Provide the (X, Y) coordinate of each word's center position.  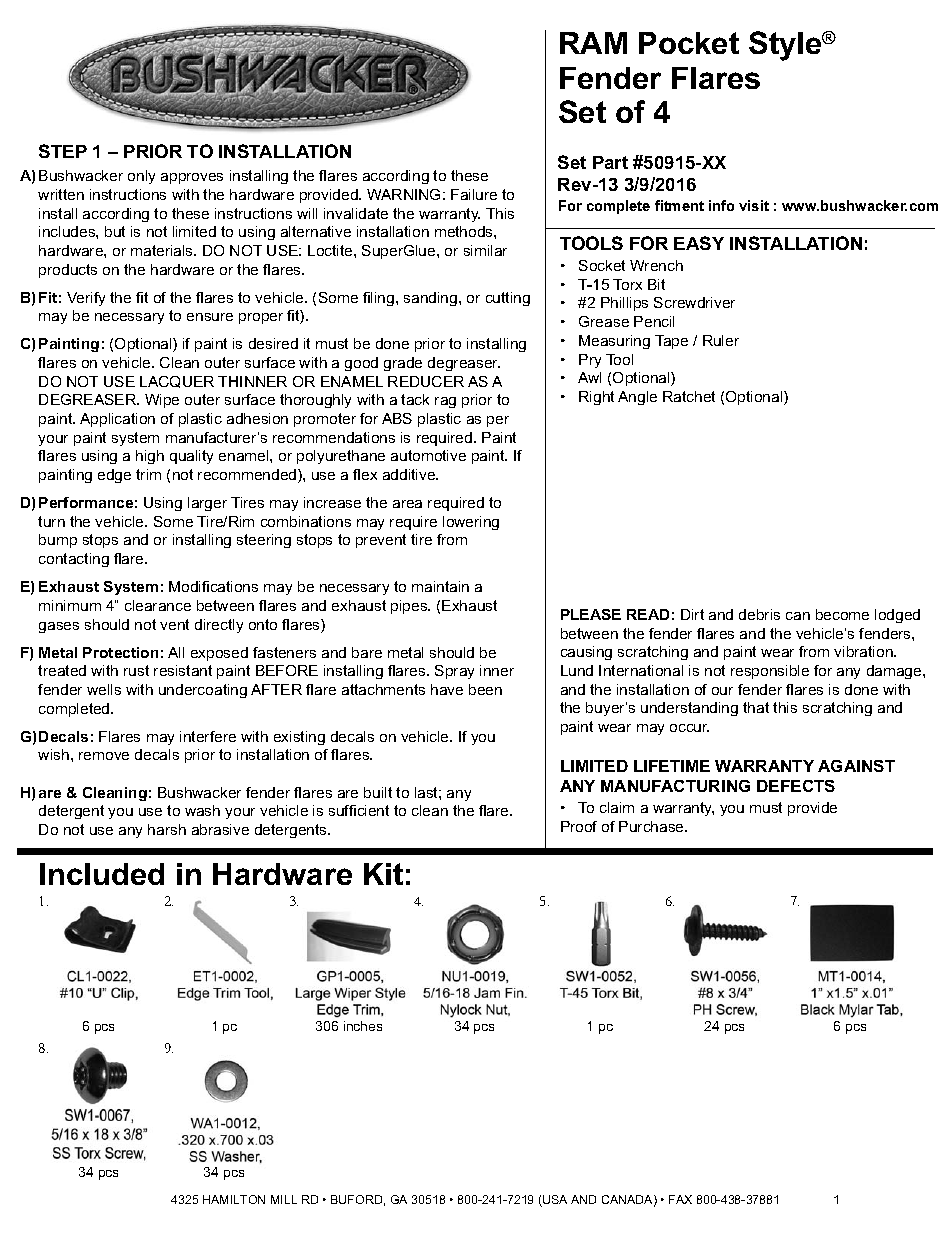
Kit (383, 874)
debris (759, 614)
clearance (158, 605)
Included (102, 874)
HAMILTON (234, 1199)
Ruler (721, 340)
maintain (440, 586)
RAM (593, 43)
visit (754, 205)
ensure (210, 317)
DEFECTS (796, 786)
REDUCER (426, 381)
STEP (63, 151)
